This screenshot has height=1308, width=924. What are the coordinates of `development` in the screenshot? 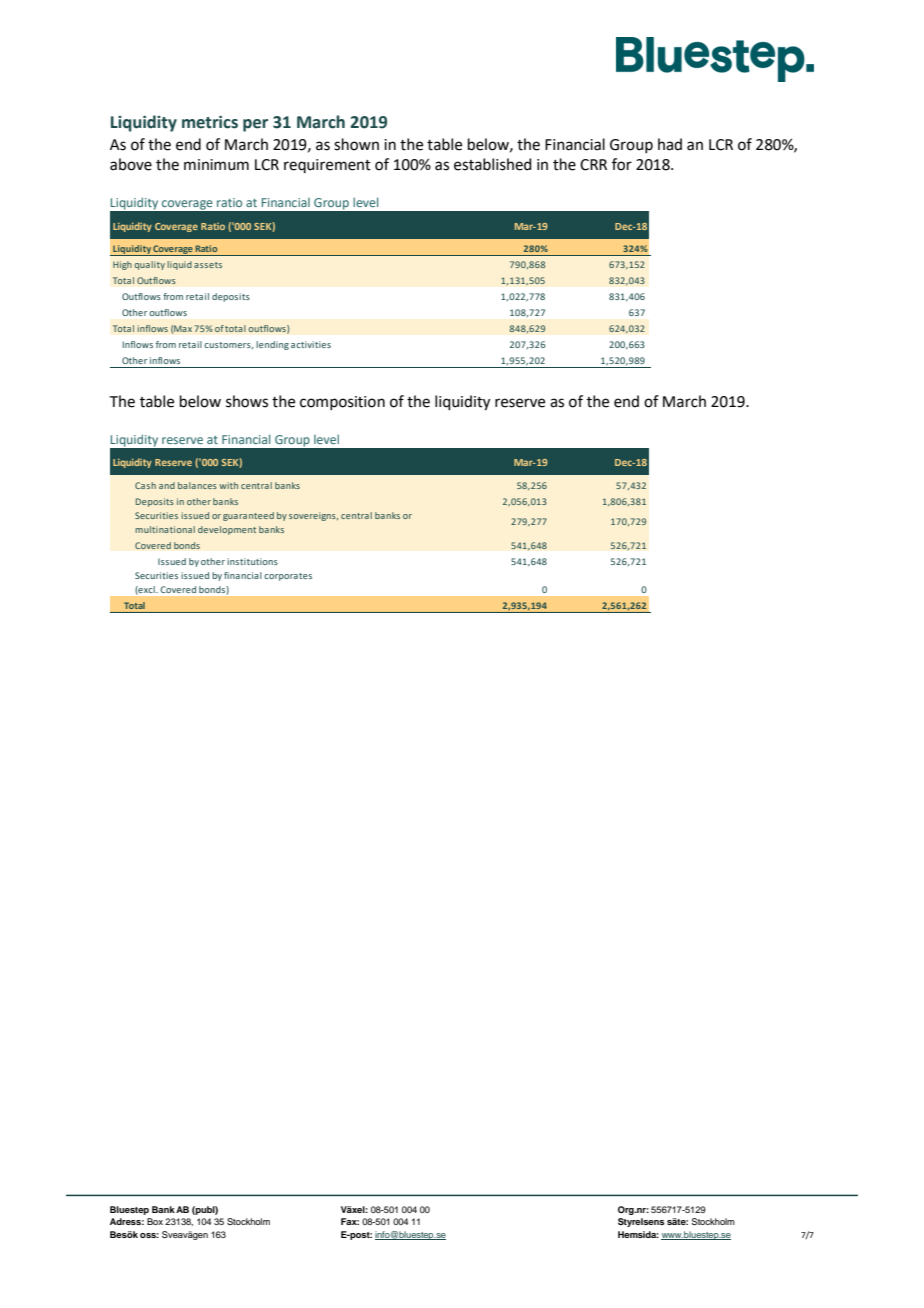 It's located at (227, 530).
